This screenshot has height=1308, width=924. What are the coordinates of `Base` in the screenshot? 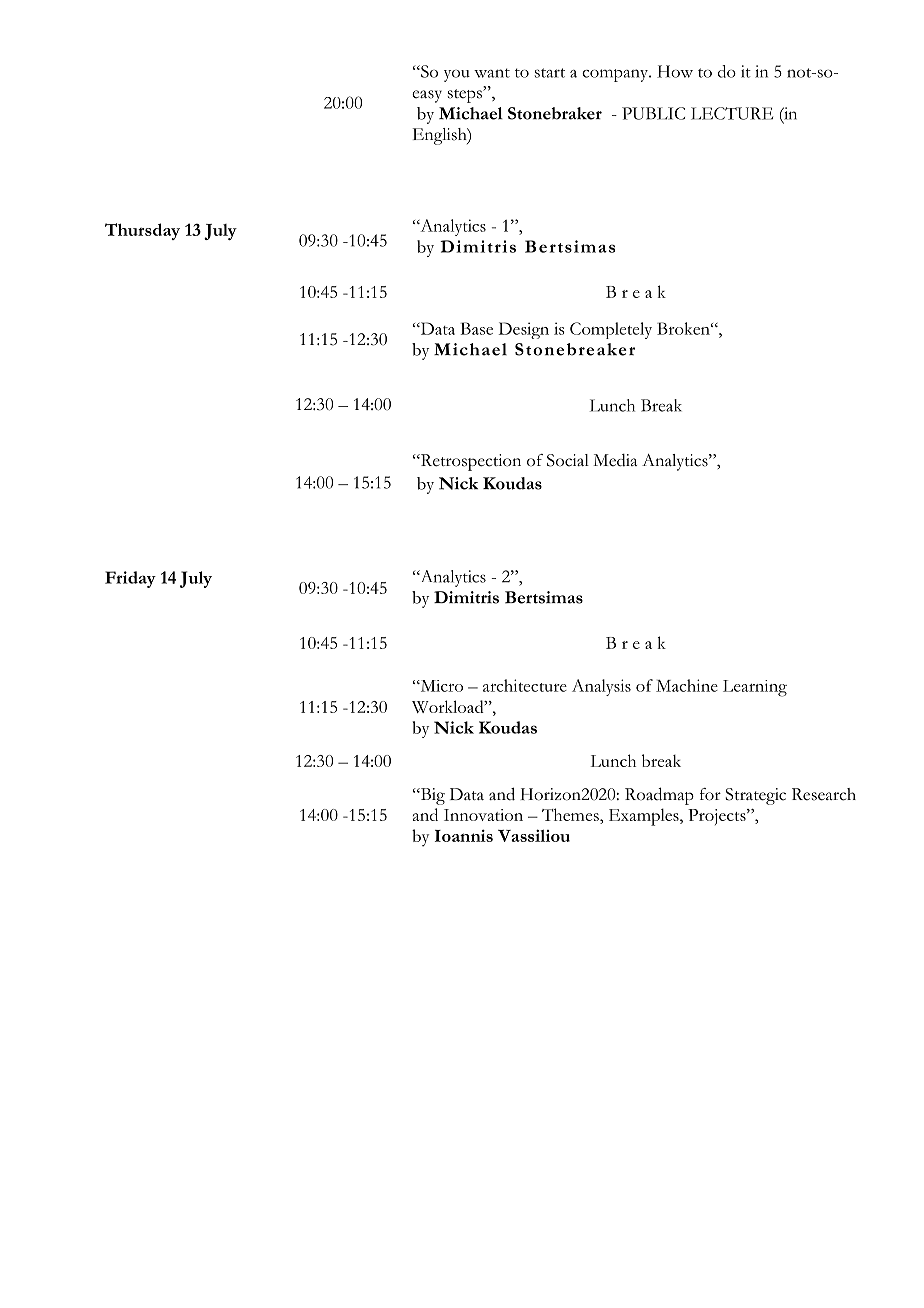 It's located at (476, 328).
